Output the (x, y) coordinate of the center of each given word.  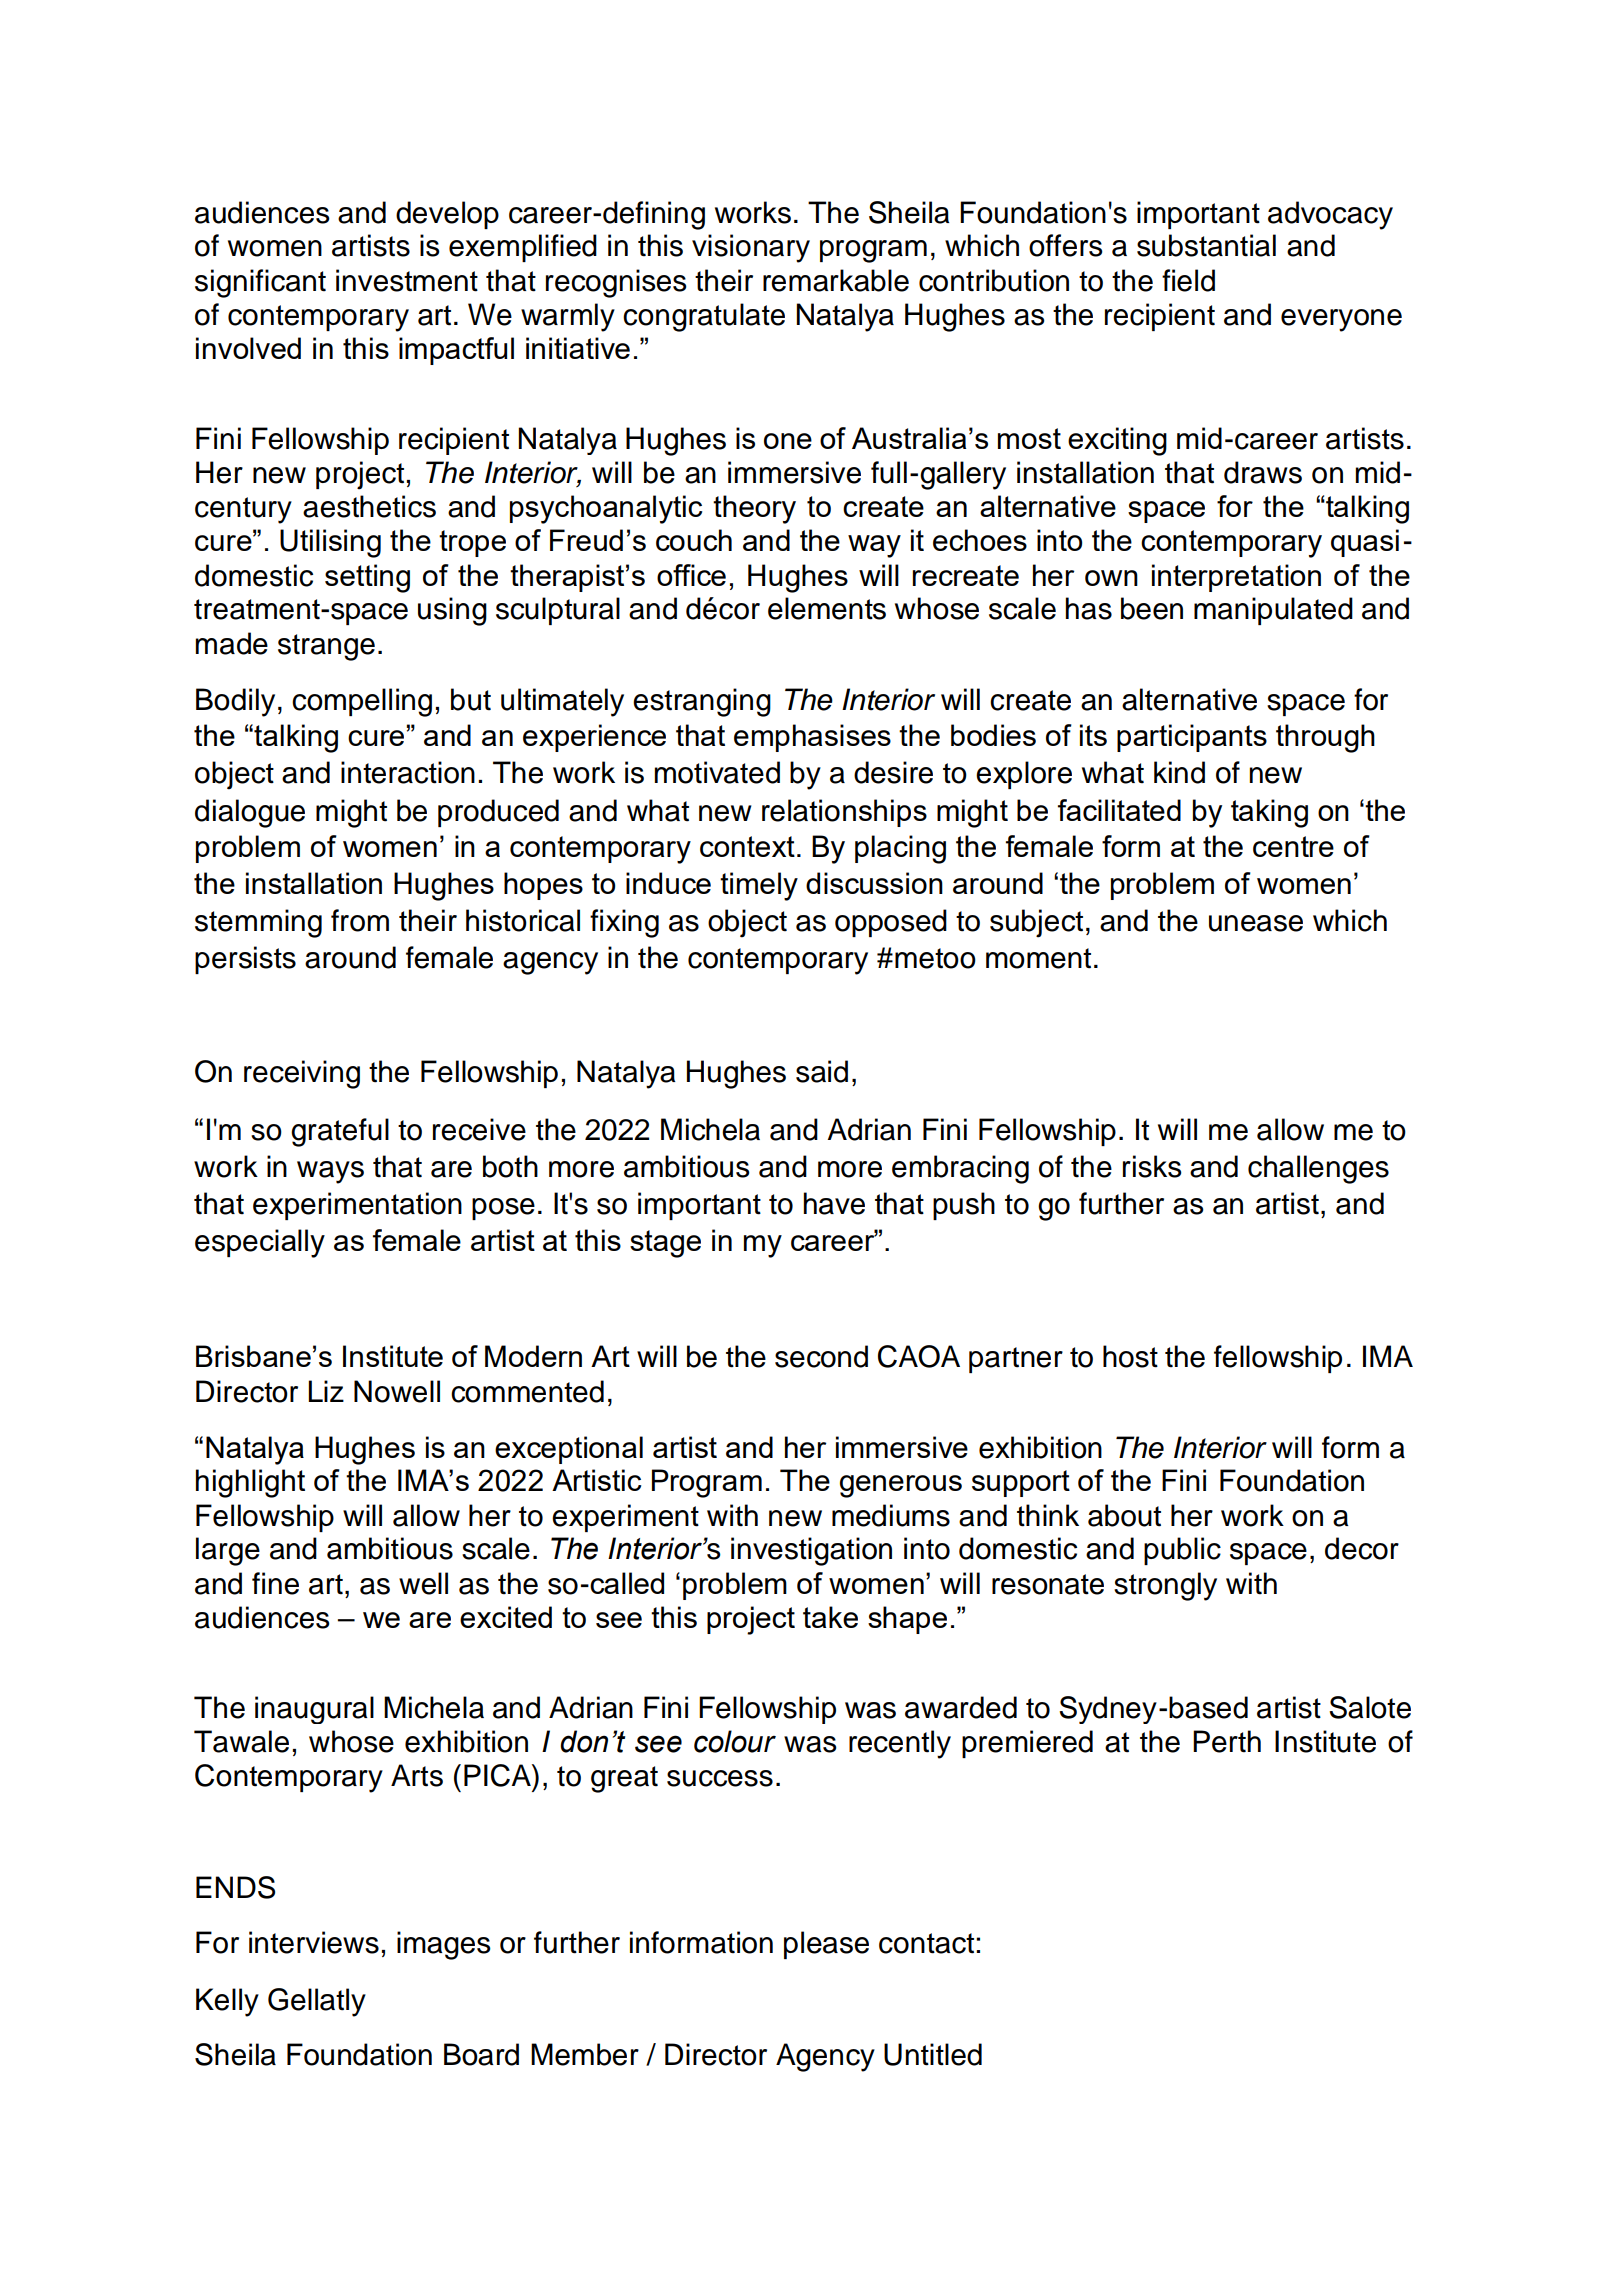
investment (407, 280)
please (826, 1945)
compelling (362, 702)
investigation (811, 1551)
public (1182, 1551)
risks (1152, 1166)
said (822, 1071)
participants (1192, 738)
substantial (1206, 245)
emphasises (812, 738)
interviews (314, 1942)
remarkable (836, 280)
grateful (340, 1132)
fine (275, 1583)
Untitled (933, 2054)
